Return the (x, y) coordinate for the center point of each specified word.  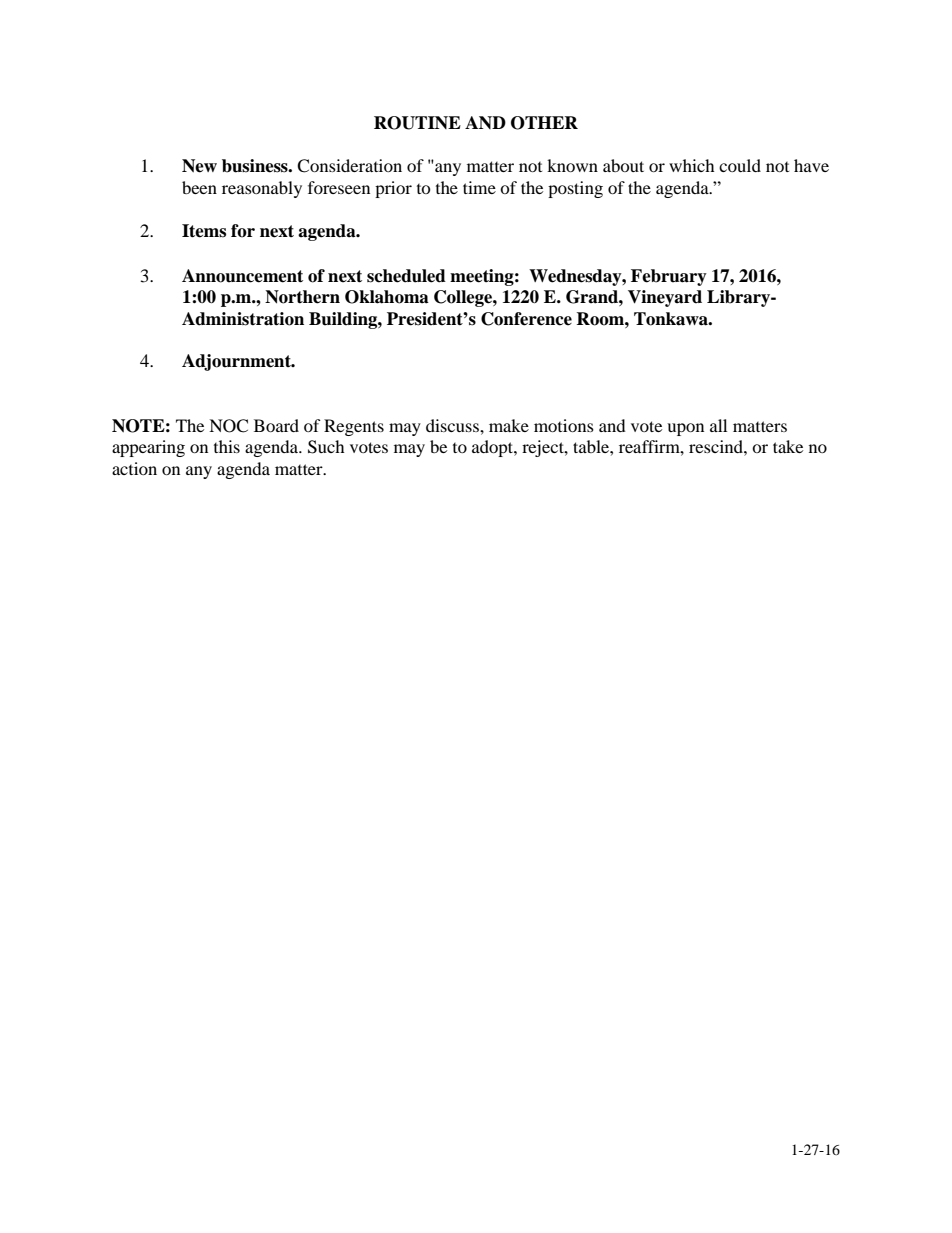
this (227, 446)
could (740, 165)
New (199, 166)
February (669, 277)
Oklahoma (387, 297)
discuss (453, 425)
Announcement (242, 276)
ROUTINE (417, 123)
